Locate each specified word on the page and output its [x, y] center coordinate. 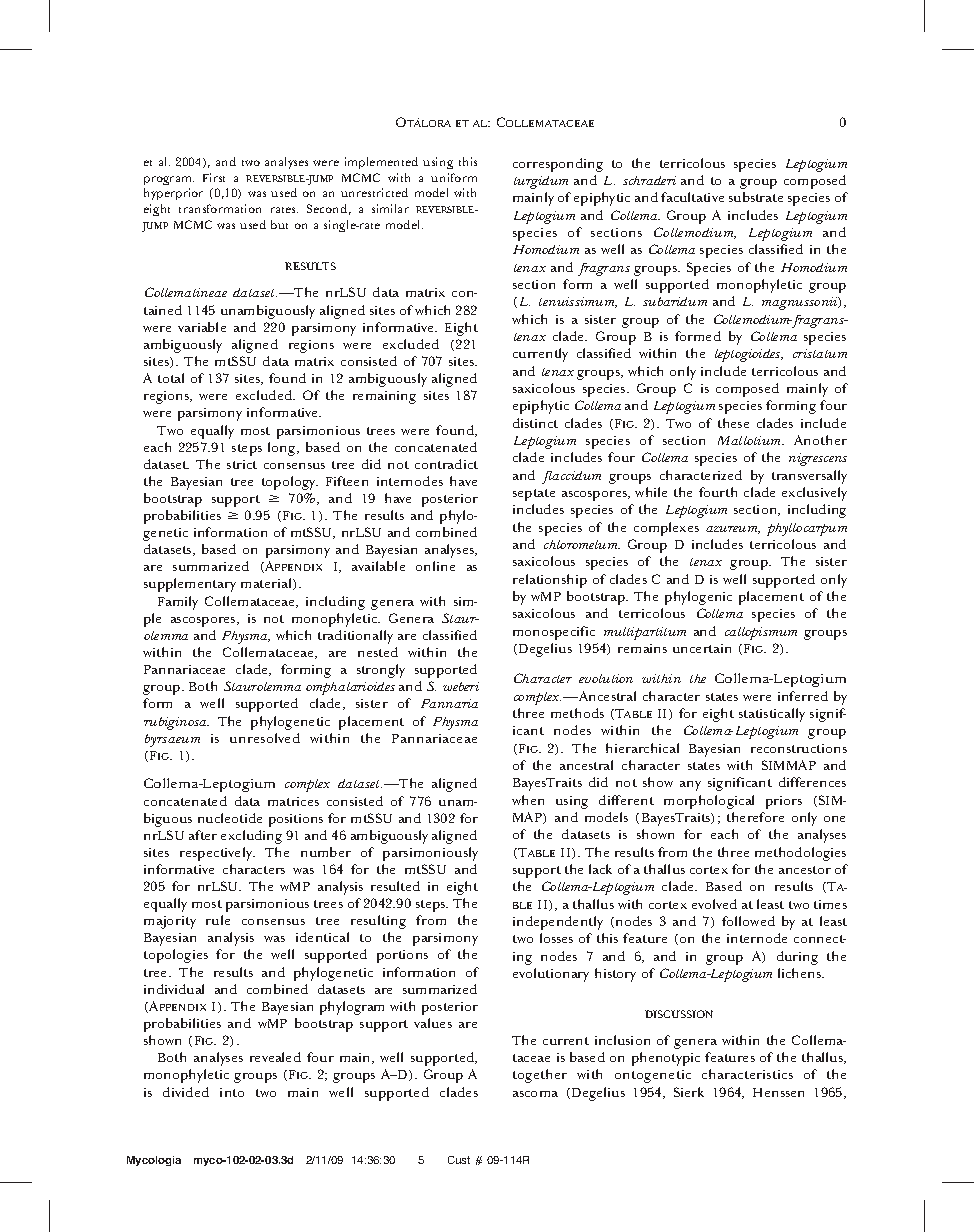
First [214, 177]
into [232, 1092]
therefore [755, 817]
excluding [251, 837]
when [528, 800]
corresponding [558, 165]
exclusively [814, 494]
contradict [446, 464]
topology [290, 483]
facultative [692, 197]
